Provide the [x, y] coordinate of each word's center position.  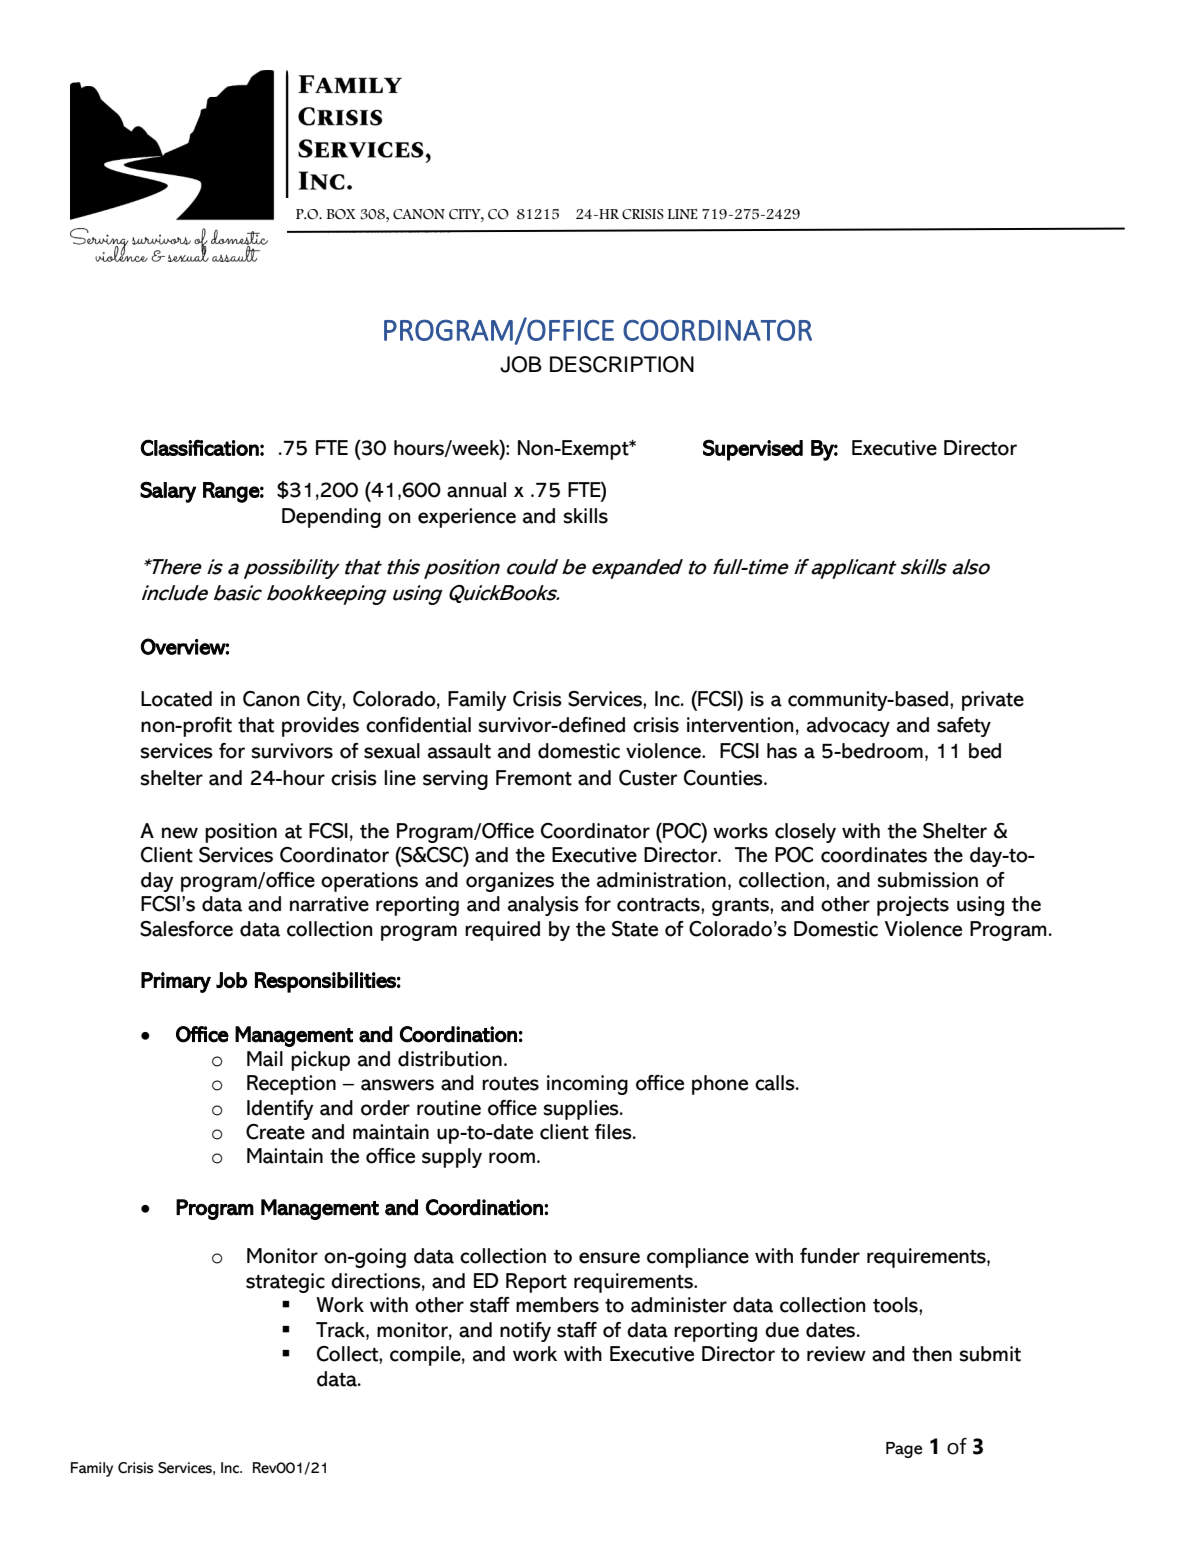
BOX [341, 214]
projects [913, 906]
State [635, 929]
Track [341, 1330]
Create [275, 1132]
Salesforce [186, 929]
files [614, 1132]
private [993, 701]
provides [320, 727]
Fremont [534, 778]
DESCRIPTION [622, 364]
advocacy [848, 727]
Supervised [753, 450]
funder [830, 1256]
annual [476, 490]
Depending [331, 518]
